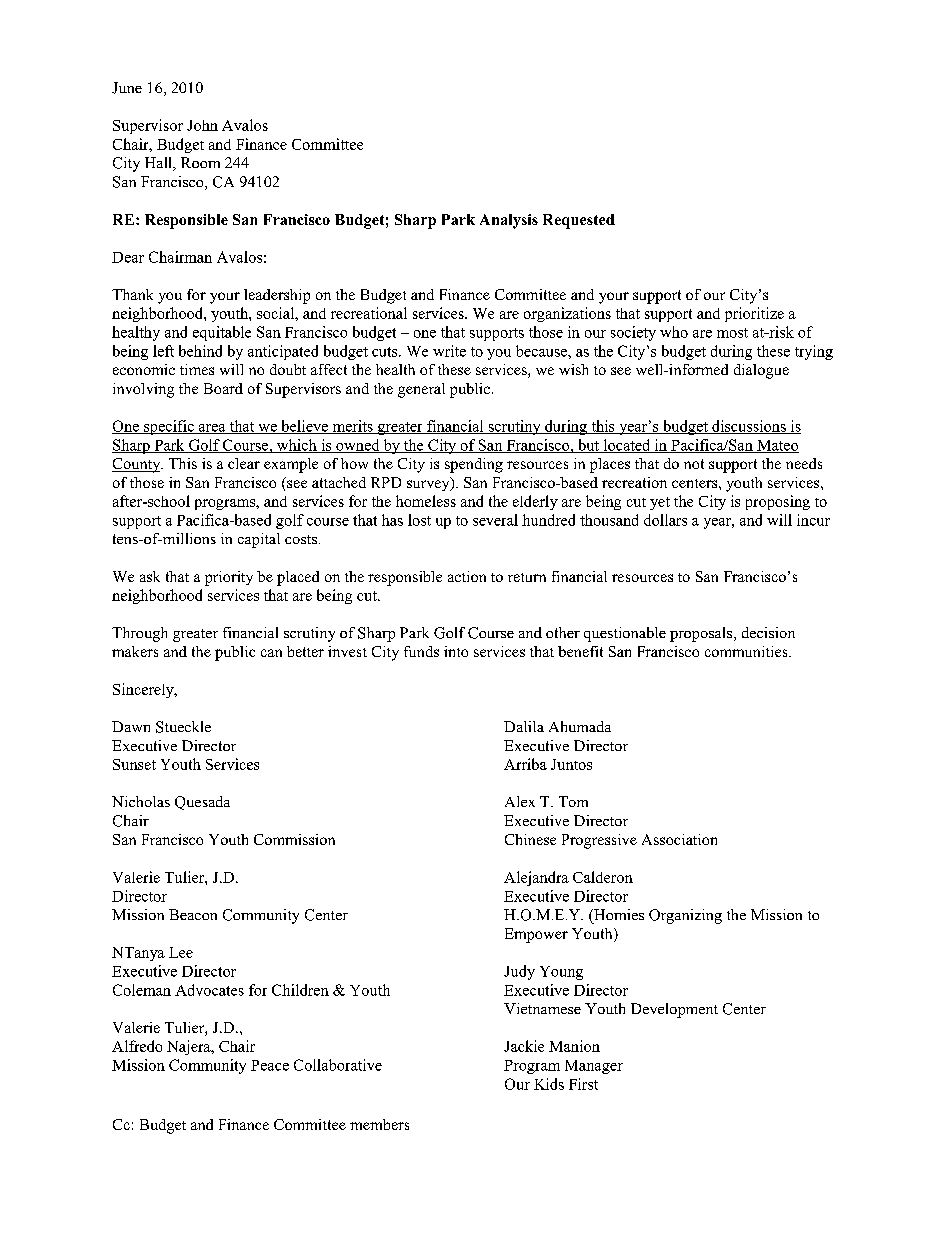 This page has height=1233, width=952. What do you see at coordinates (467, 576) in the page?
I see `action` at bounding box center [467, 576].
